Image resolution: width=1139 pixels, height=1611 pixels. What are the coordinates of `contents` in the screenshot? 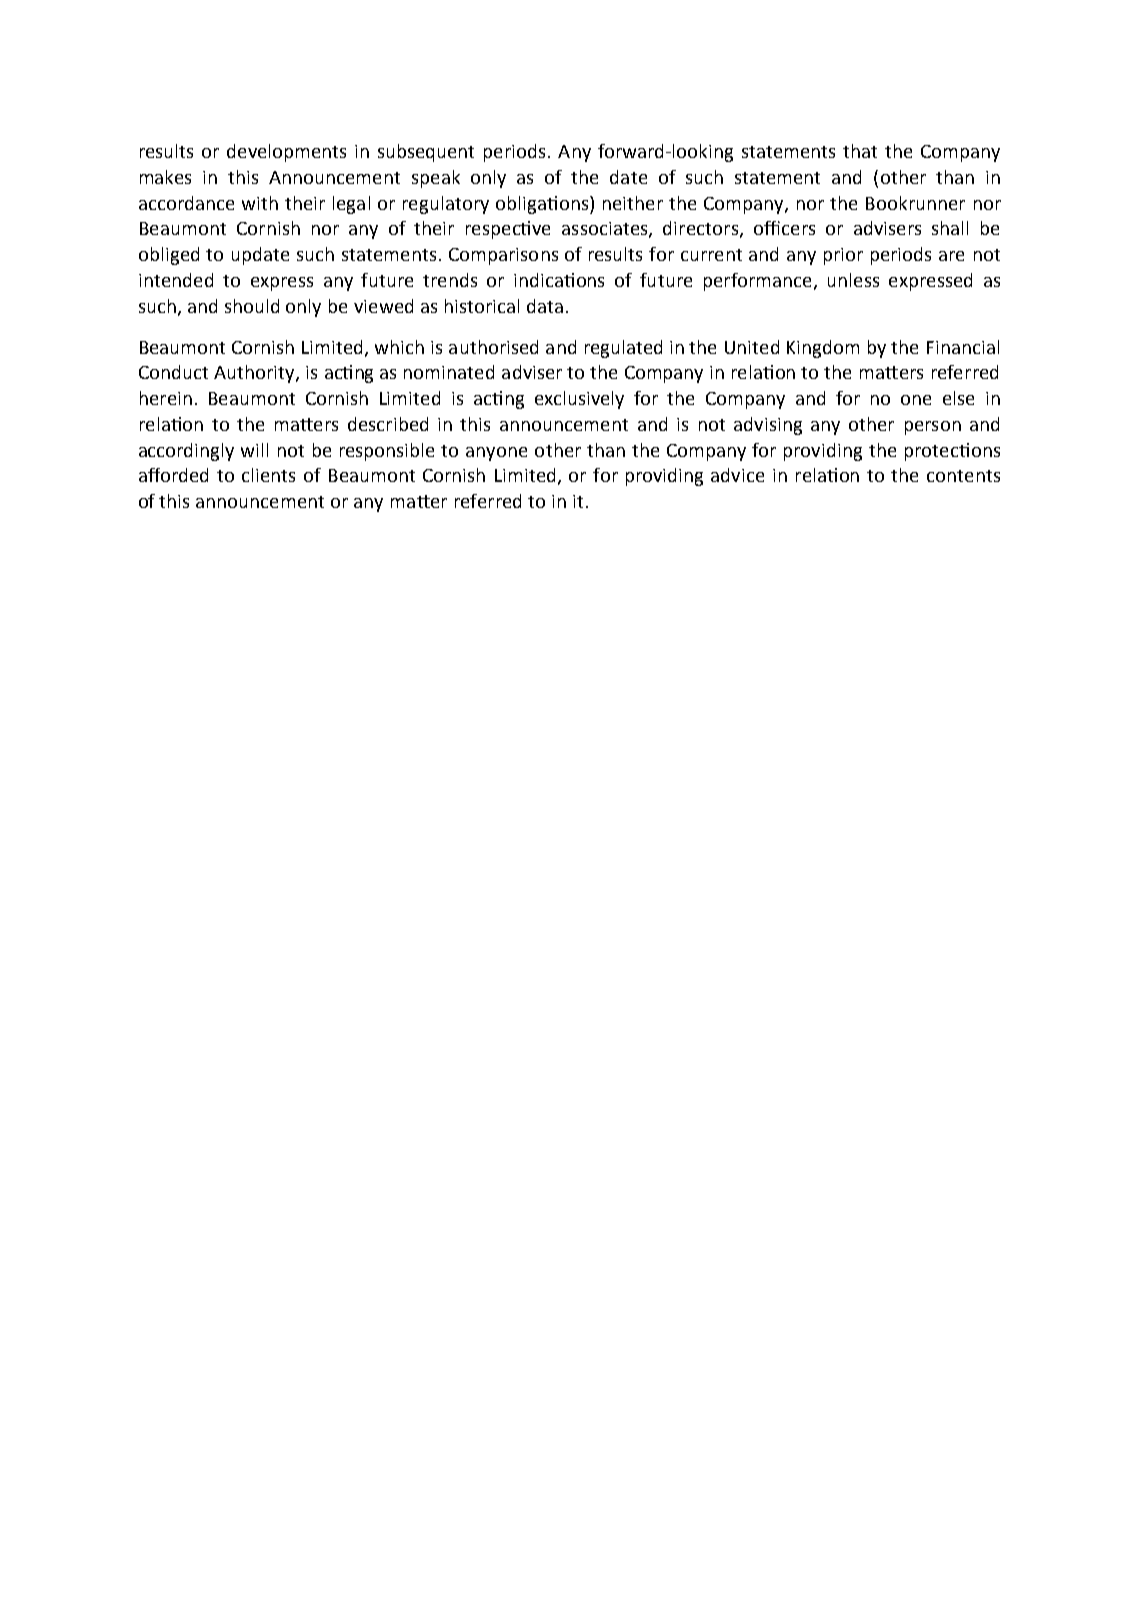 It's located at (963, 476).
